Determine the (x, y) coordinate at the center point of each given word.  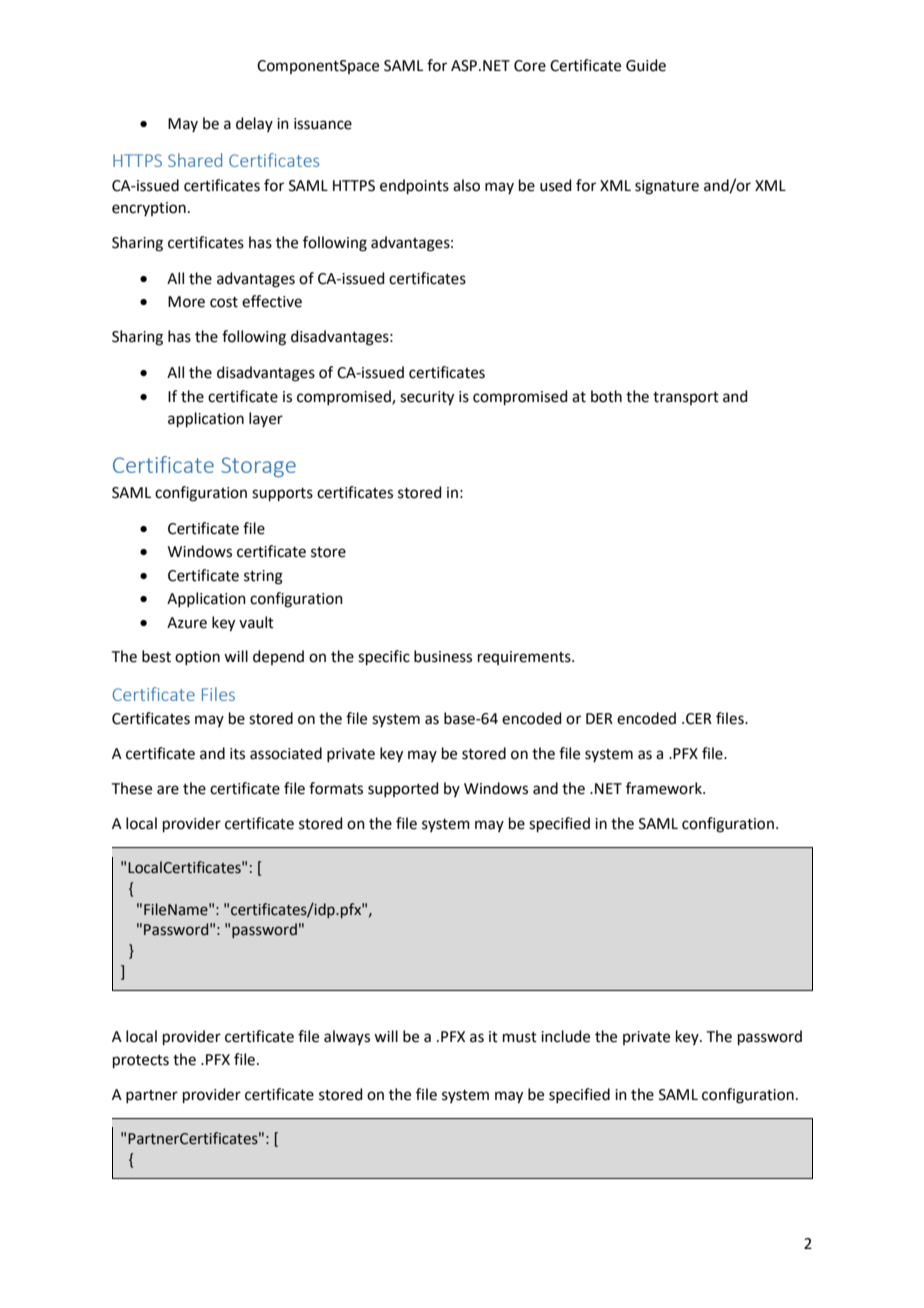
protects (141, 1061)
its (237, 754)
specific (384, 657)
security (427, 398)
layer (266, 419)
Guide (646, 65)
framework (665, 788)
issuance (323, 124)
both (606, 396)
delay (254, 124)
